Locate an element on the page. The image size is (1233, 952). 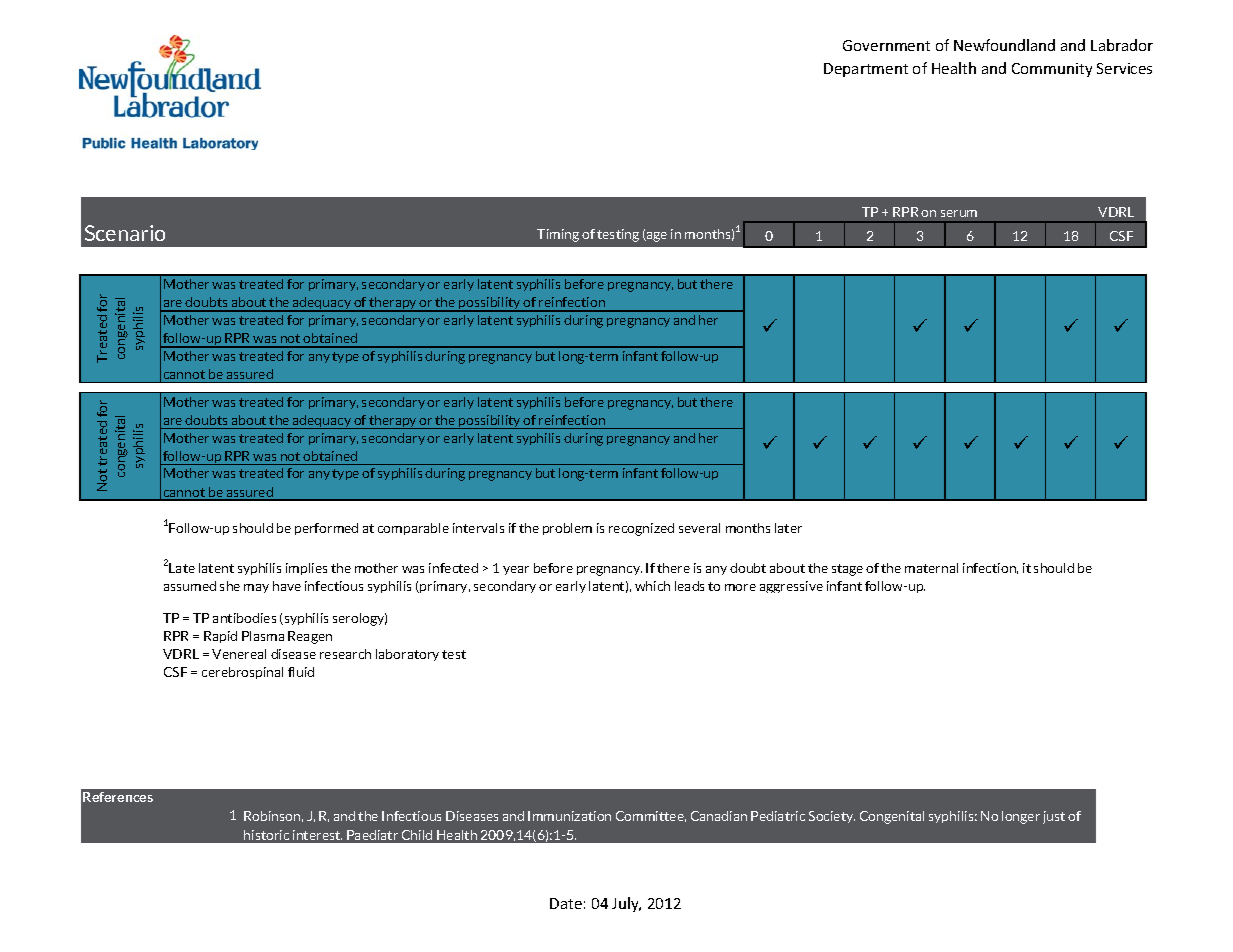
July is located at coordinates (626, 904).
